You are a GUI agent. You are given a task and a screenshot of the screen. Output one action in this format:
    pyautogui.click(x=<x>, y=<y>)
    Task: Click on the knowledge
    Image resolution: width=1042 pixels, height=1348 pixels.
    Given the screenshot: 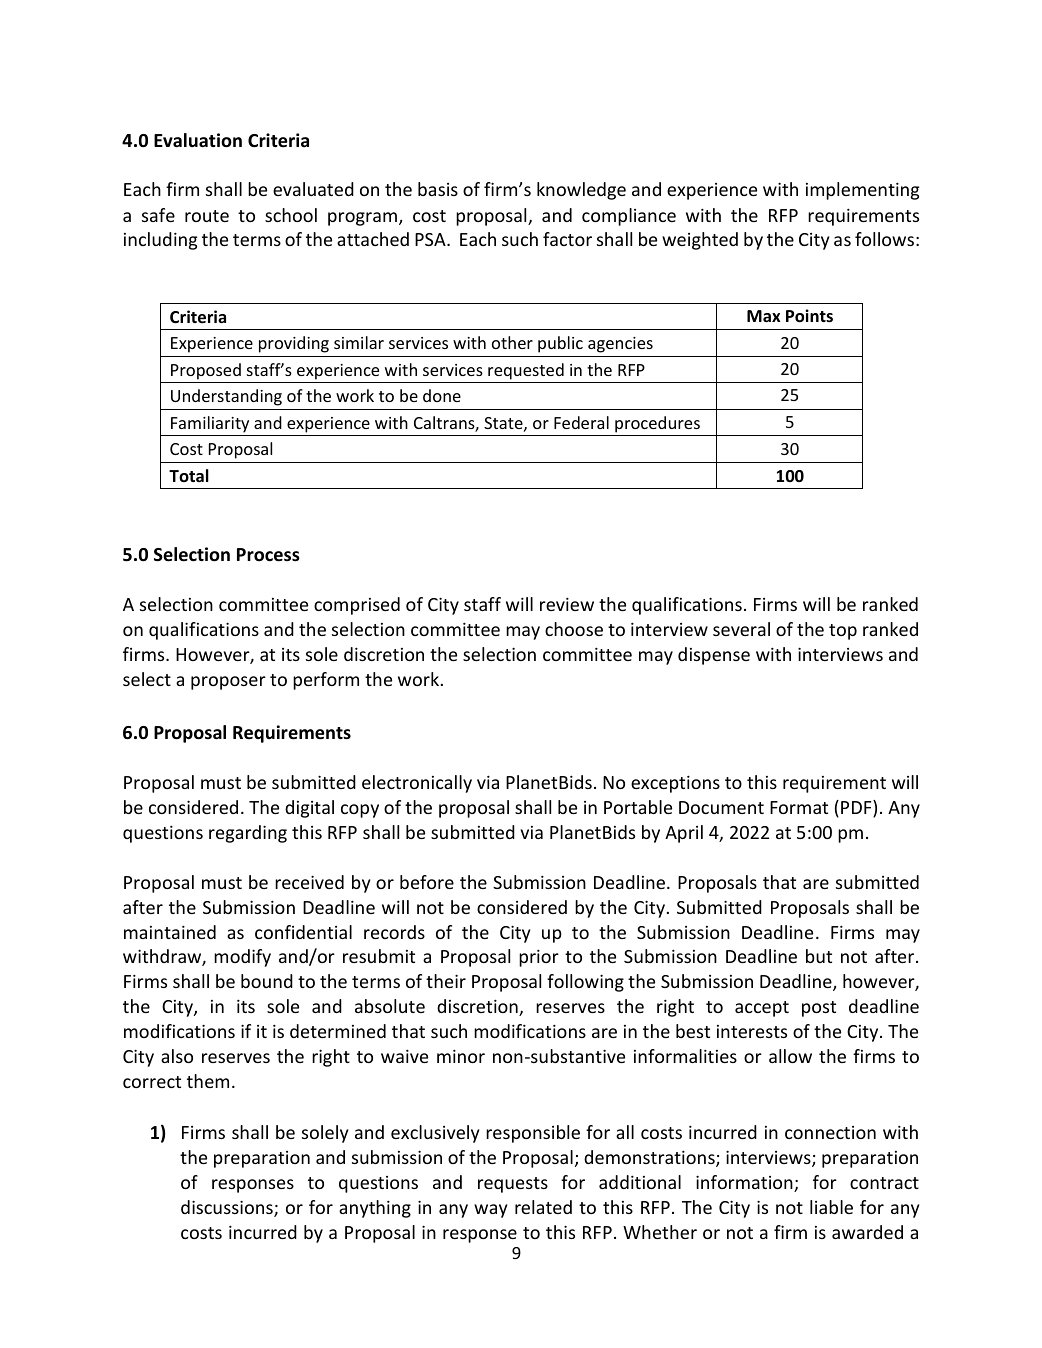 What is the action you would take?
    pyautogui.click(x=581, y=191)
